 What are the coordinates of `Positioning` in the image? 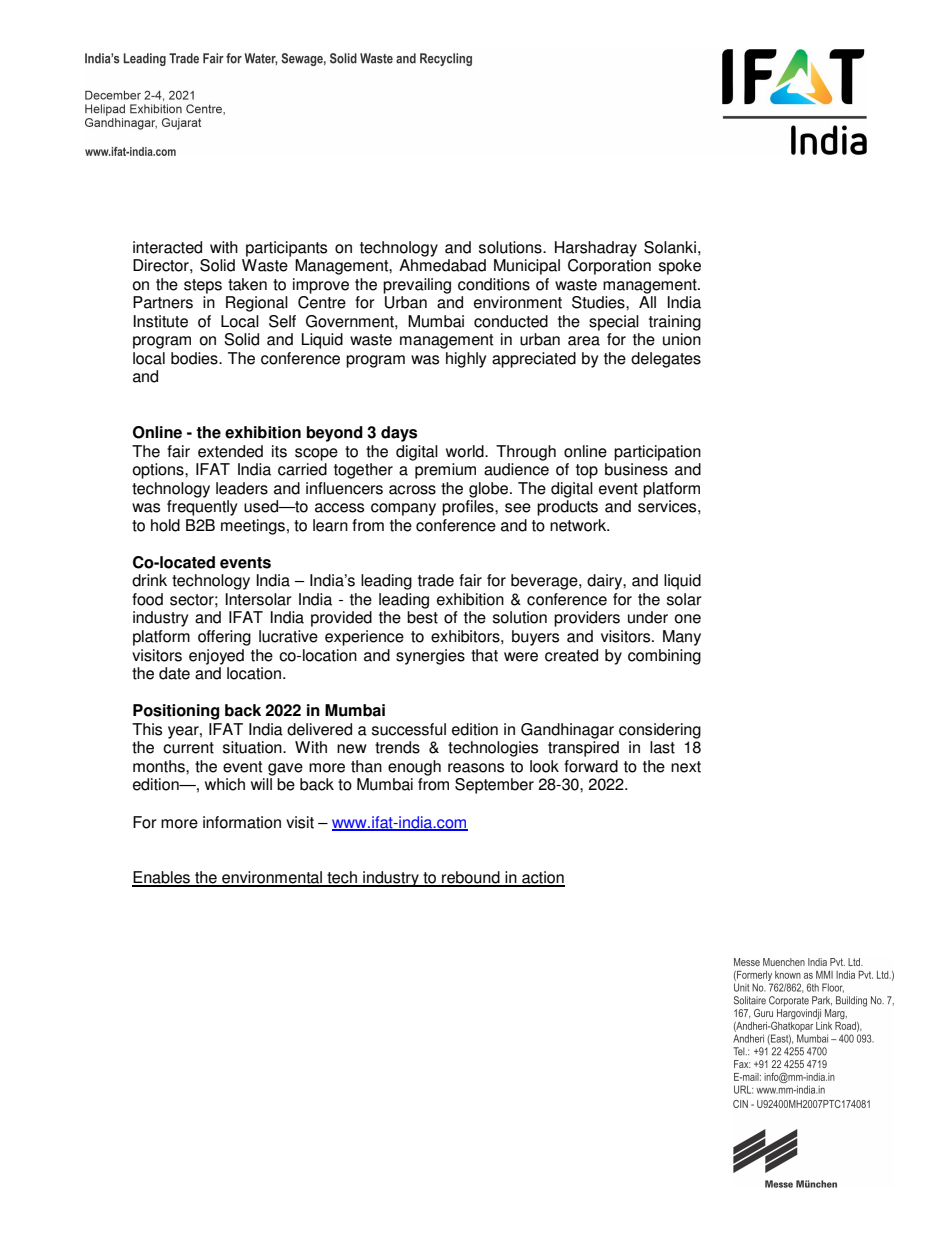 It's located at (176, 712).
